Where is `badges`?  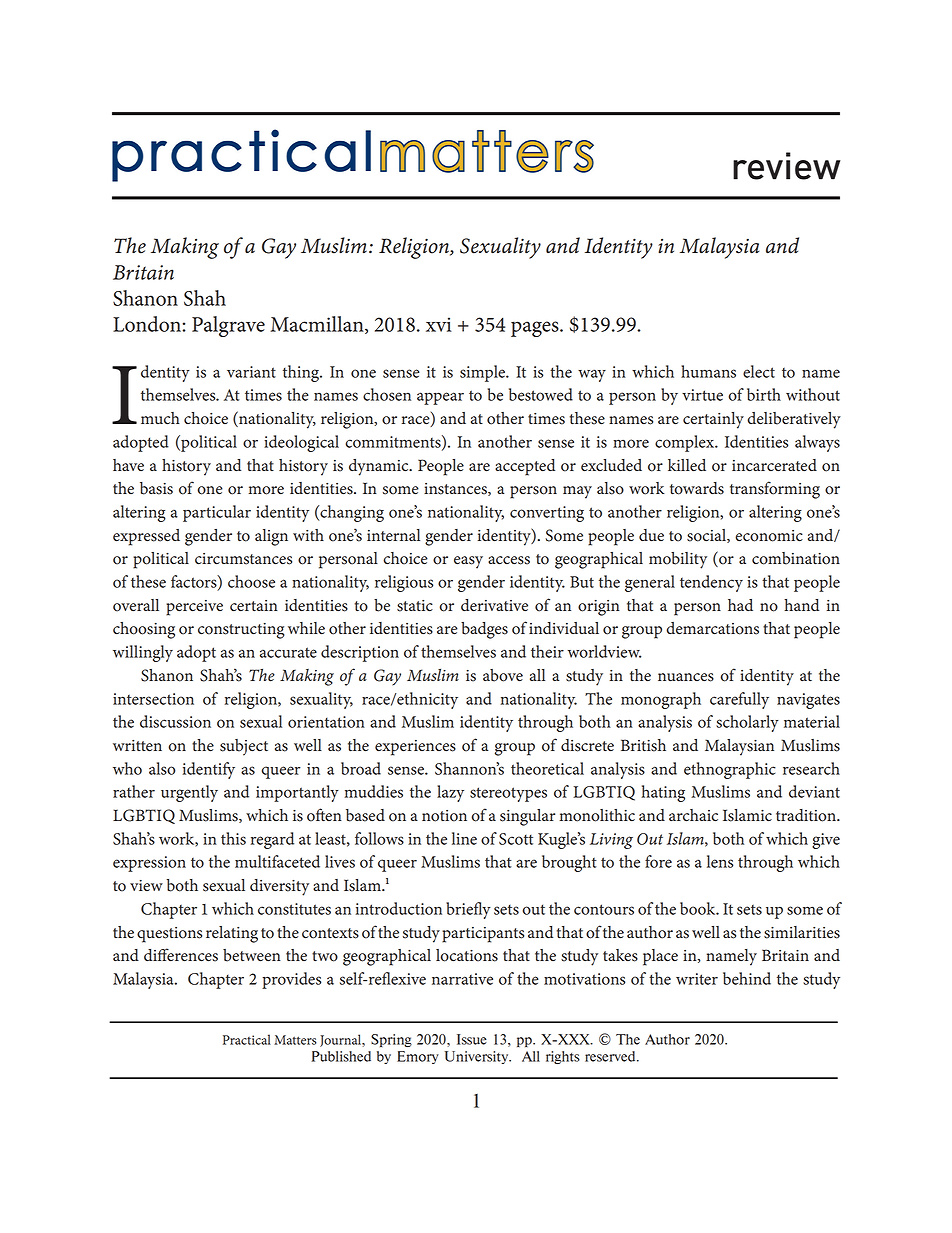 badges is located at coordinates (484, 630).
